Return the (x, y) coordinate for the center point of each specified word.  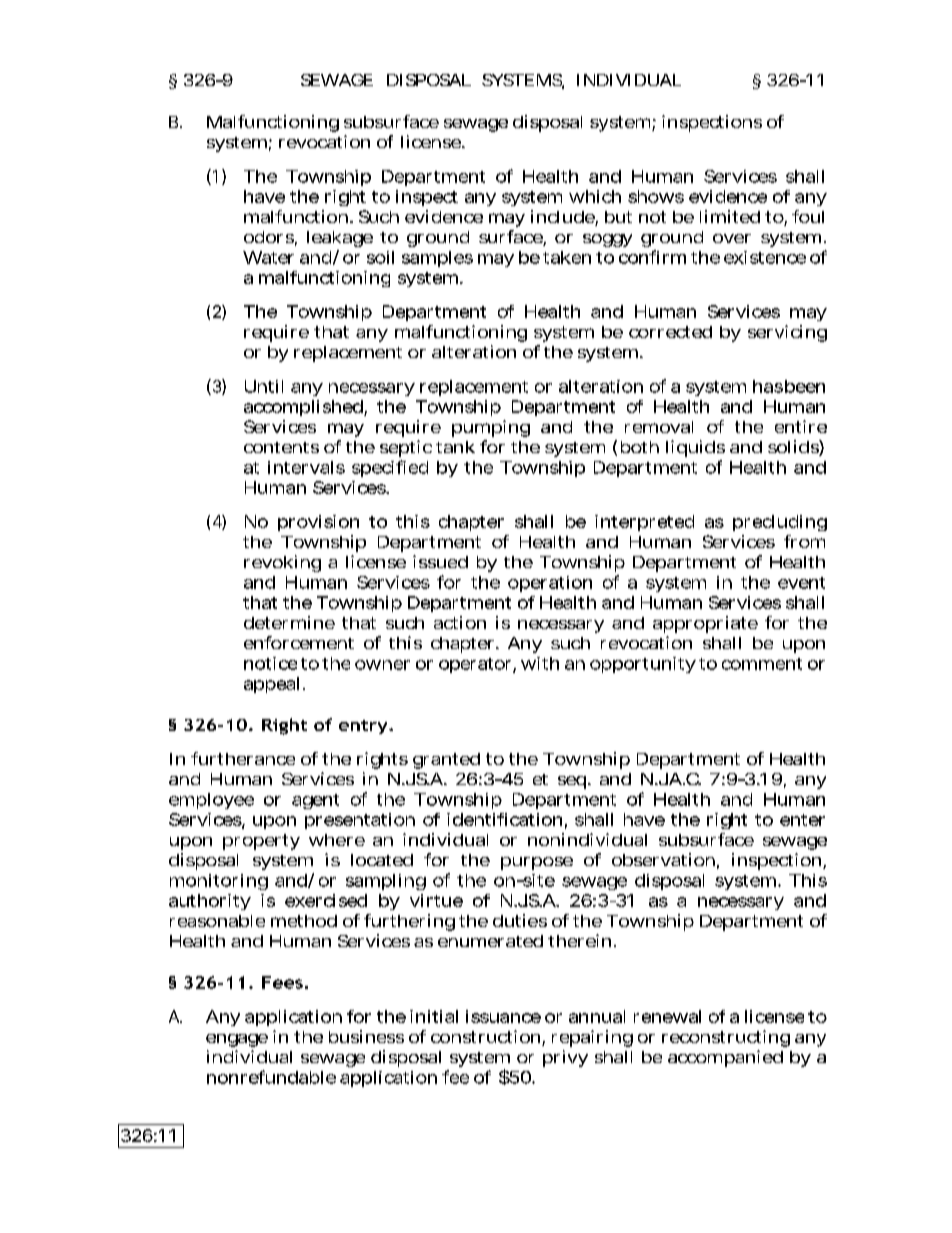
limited (730, 216)
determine (289, 622)
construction (488, 1038)
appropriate (705, 624)
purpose (537, 863)
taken (567, 257)
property (261, 842)
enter (802, 820)
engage (237, 1040)
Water (268, 257)
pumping (491, 428)
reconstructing (726, 1038)
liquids (695, 448)
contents (281, 447)
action (460, 622)
